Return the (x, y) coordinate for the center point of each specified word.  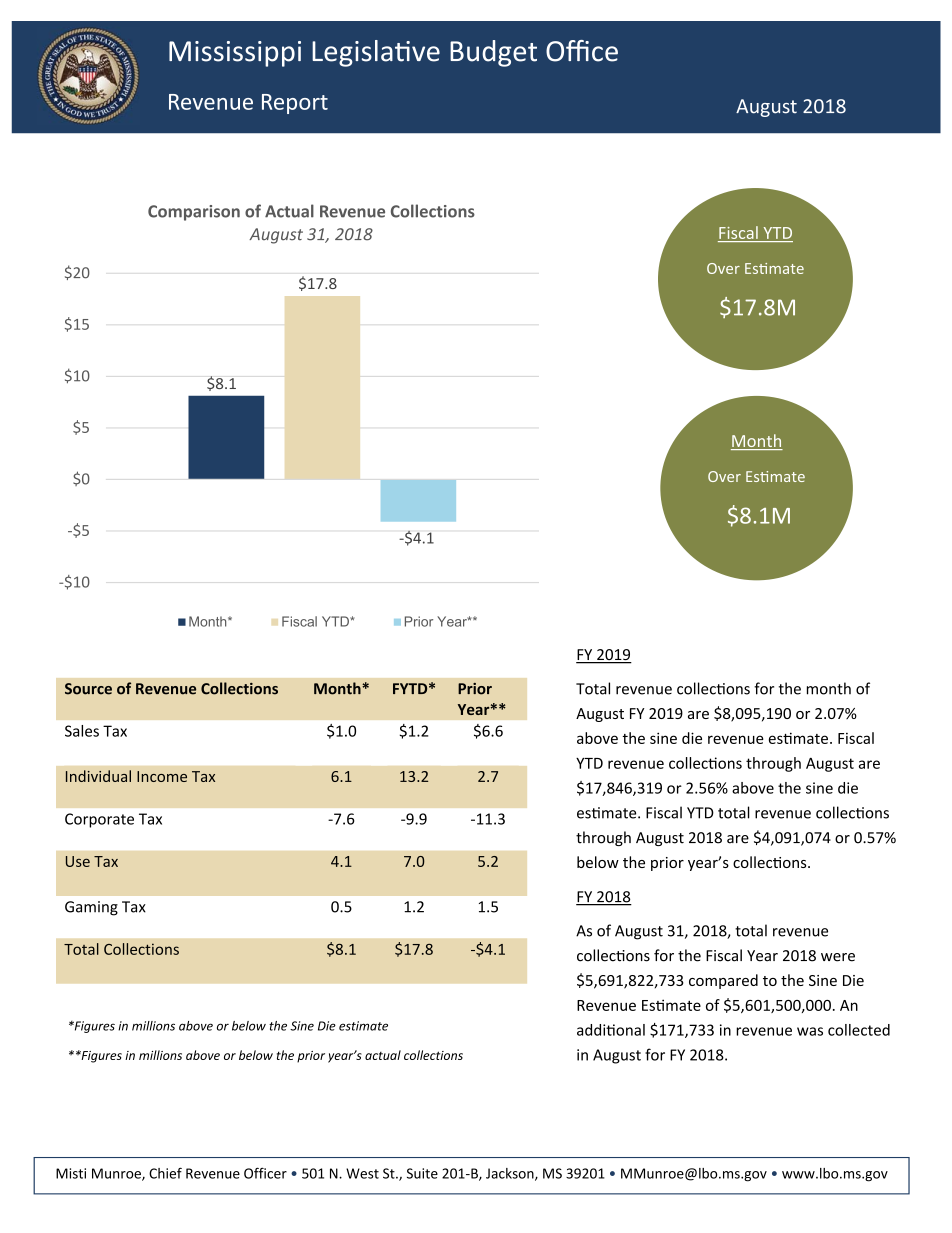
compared (723, 981)
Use (78, 861)
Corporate (99, 820)
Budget (493, 53)
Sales (82, 731)
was (810, 1031)
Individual (98, 776)
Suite (422, 1173)
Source (88, 689)
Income (162, 776)
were (838, 957)
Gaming (91, 908)
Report (295, 104)
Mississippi (235, 54)
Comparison (194, 213)
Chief (165, 1173)
